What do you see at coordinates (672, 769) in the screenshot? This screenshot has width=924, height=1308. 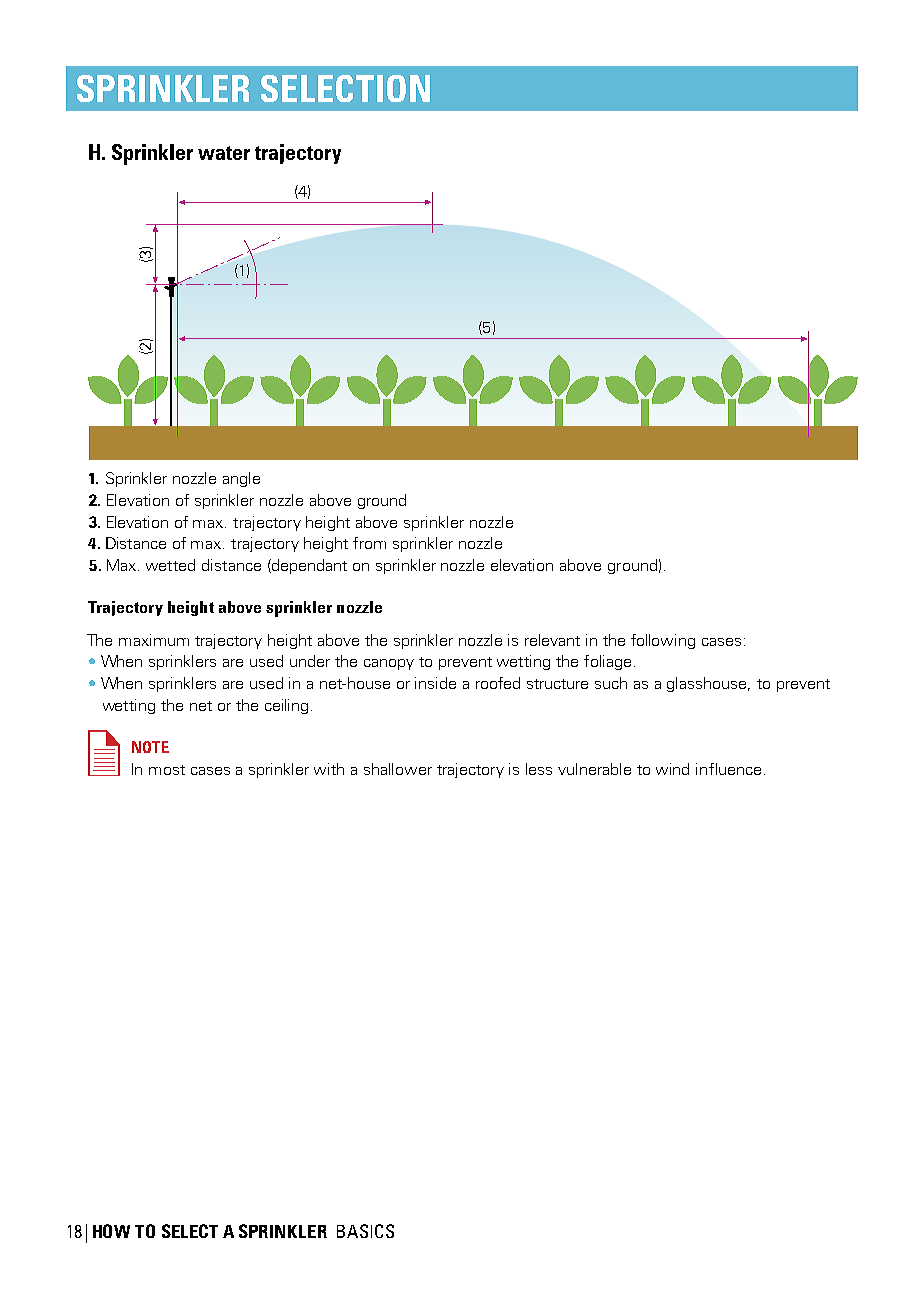 I see `wind` at bounding box center [672, 769].
